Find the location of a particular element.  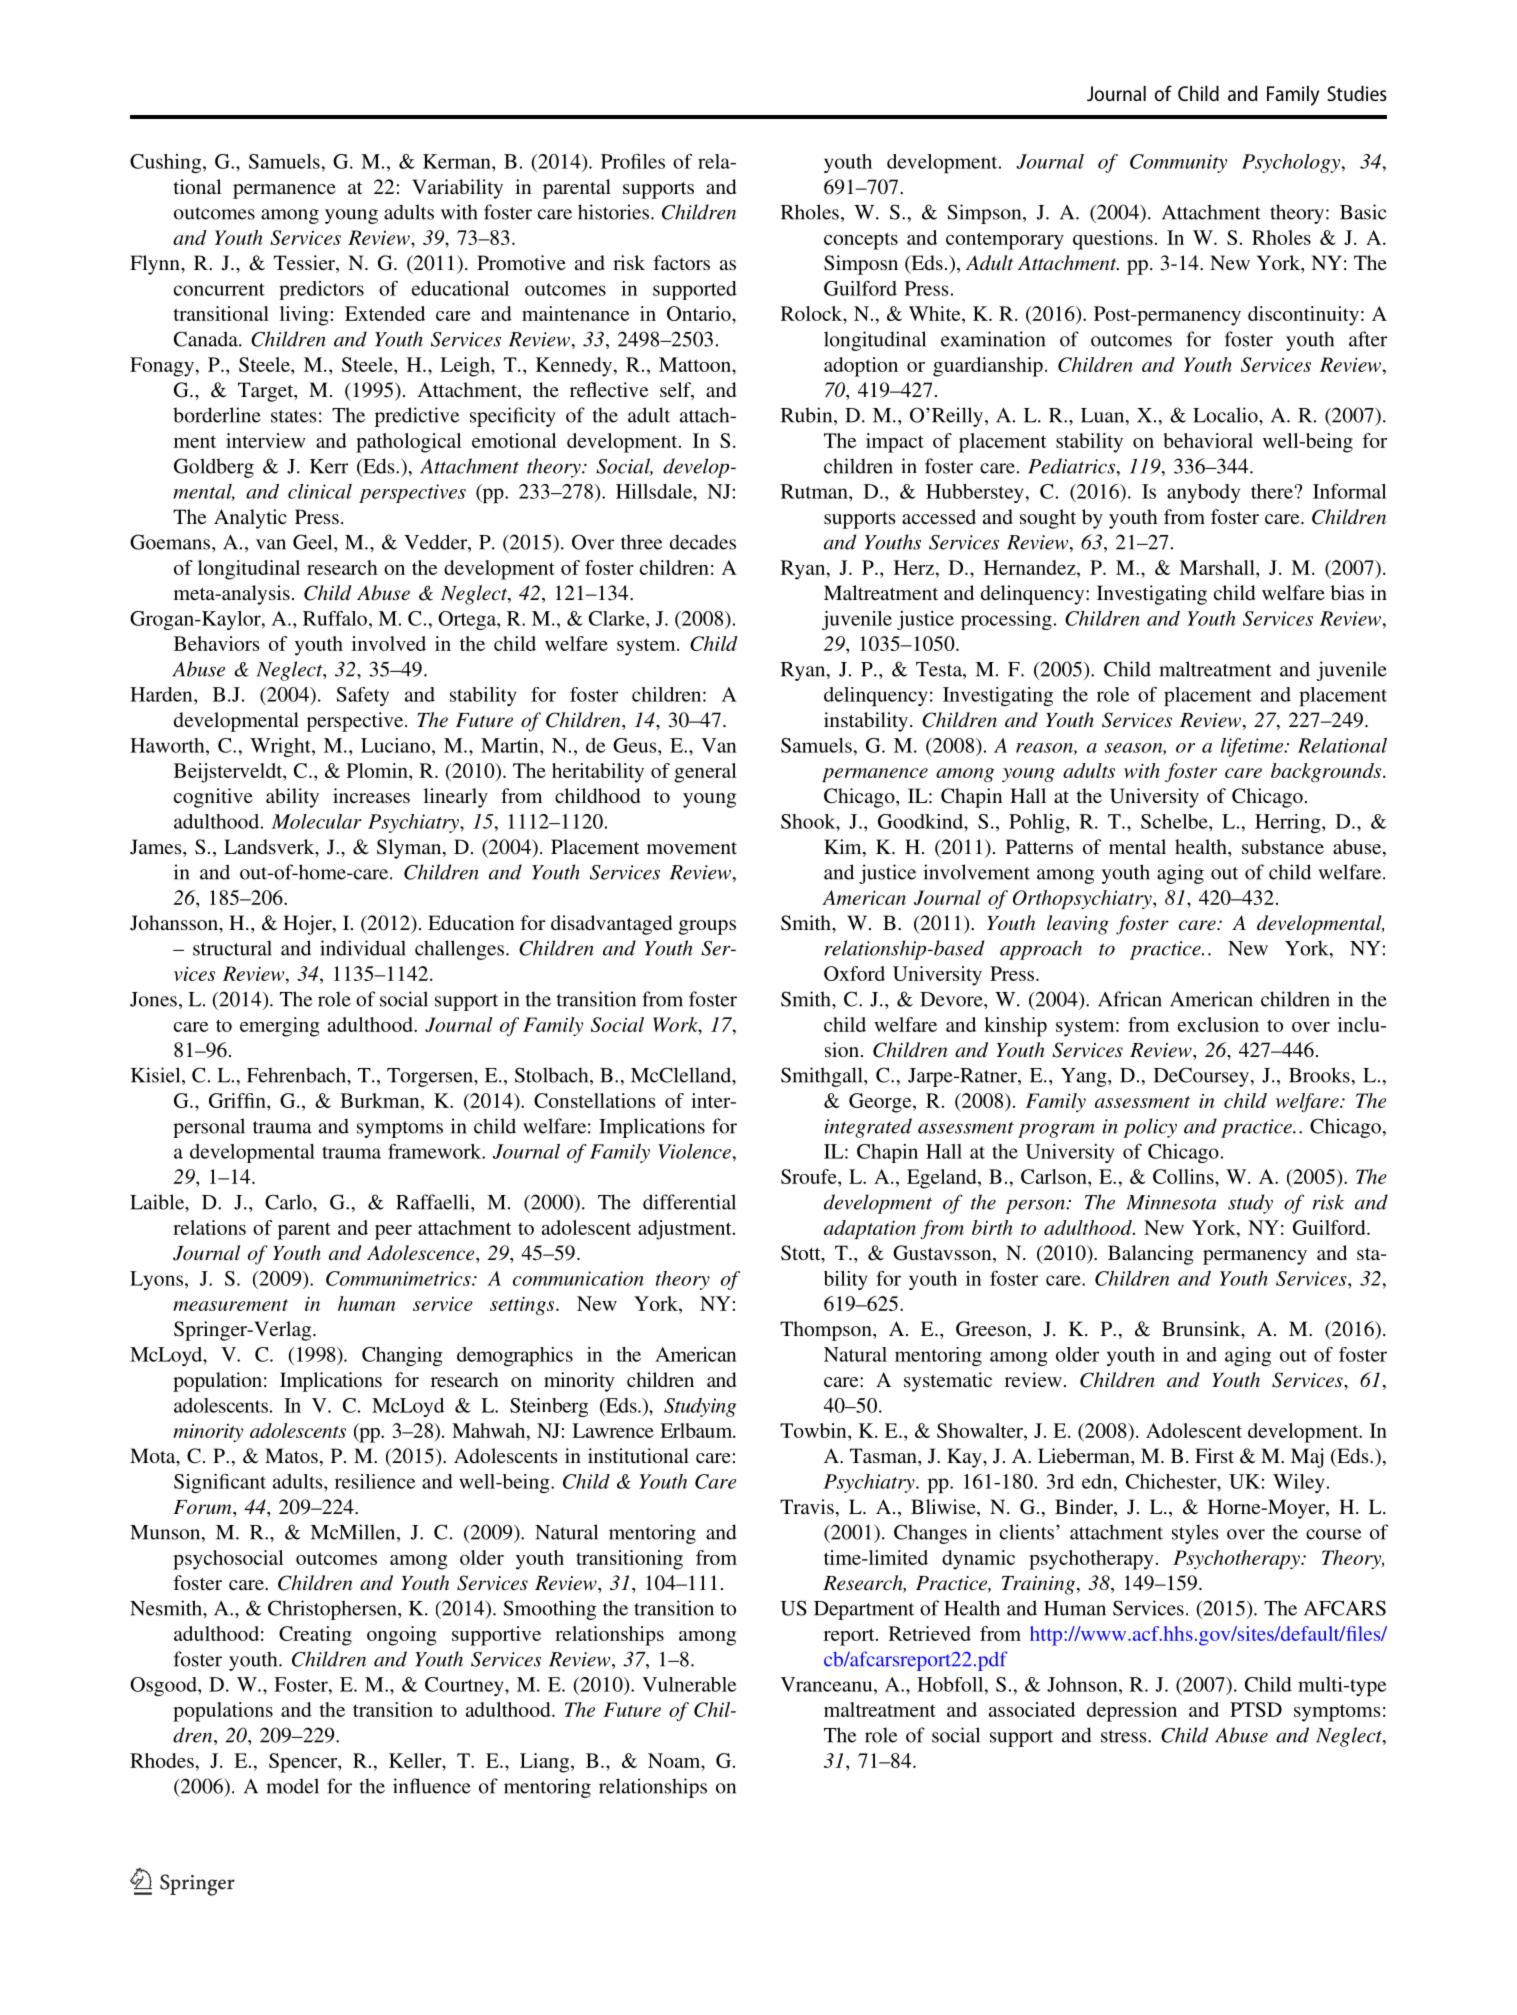

Community is located at coordinates (1178, 163).
